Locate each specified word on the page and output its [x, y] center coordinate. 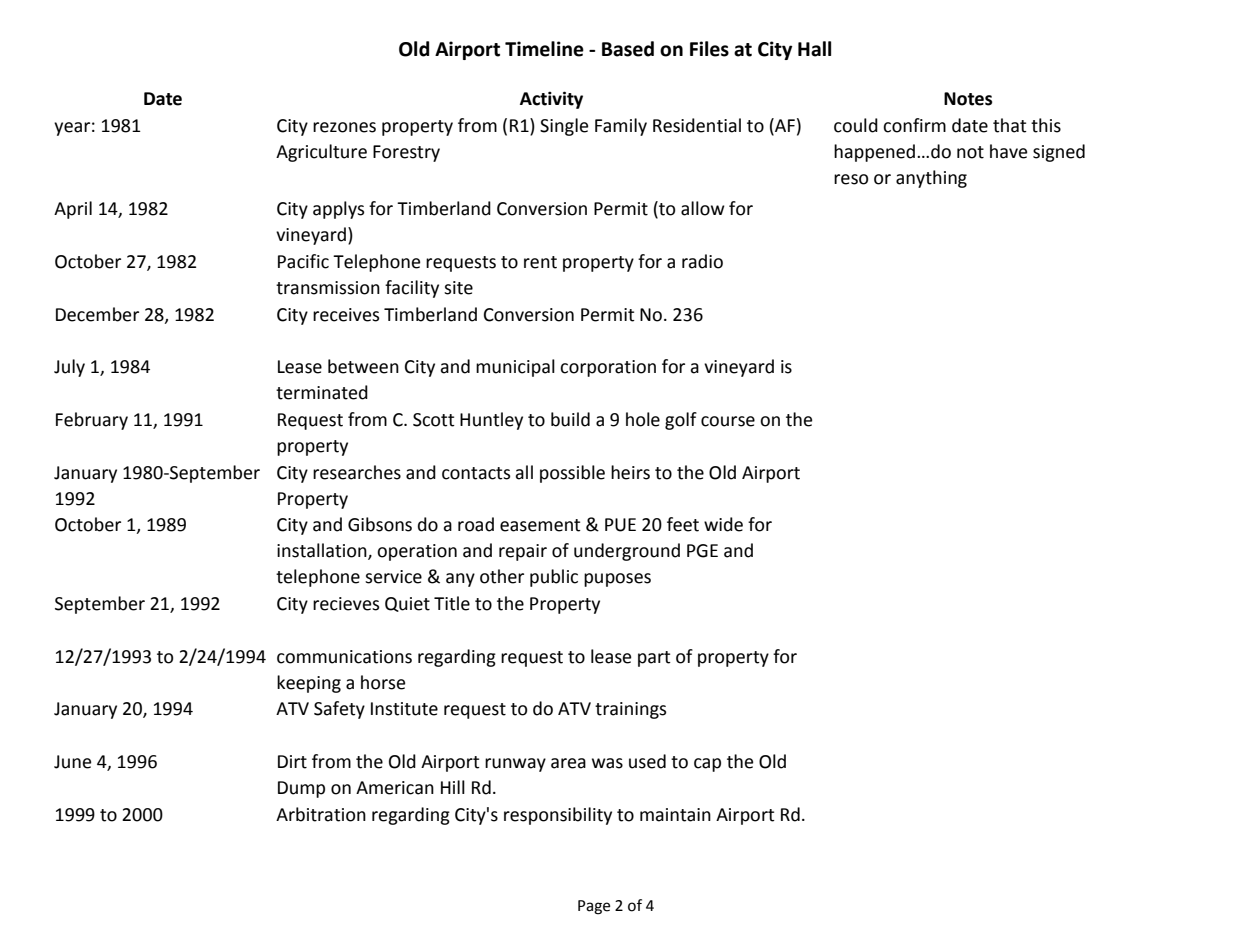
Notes [968, 99]
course [728, 421]
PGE [702, 551]
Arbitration [321, 814]
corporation [608, 368]
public [554, 578]
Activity [551, 100]
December [97, 314]
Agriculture [321, 153]
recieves [346, 604]
